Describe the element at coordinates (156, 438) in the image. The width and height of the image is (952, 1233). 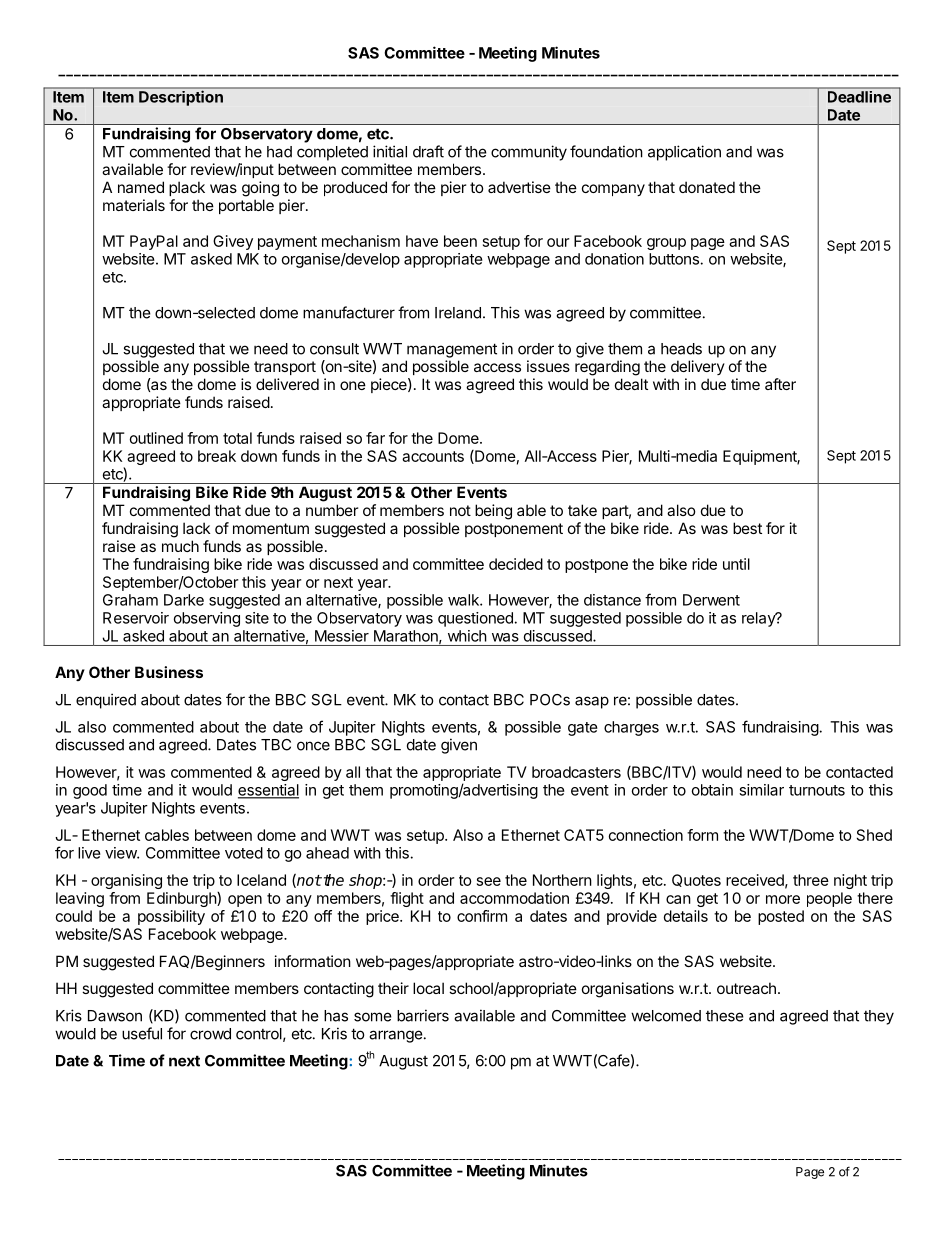
I see `outlined` at that location.
